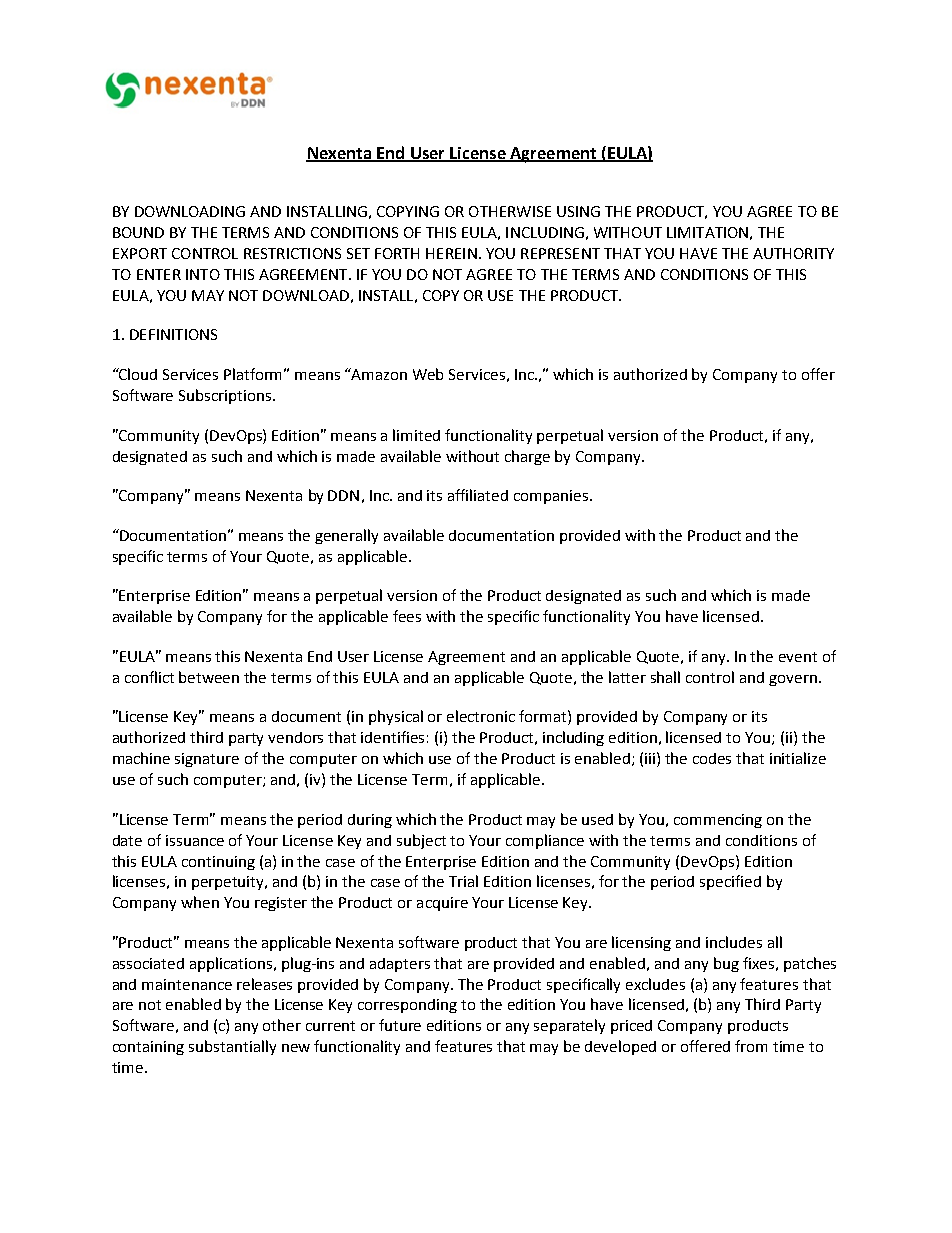 This image has width=952, height=1233. I want to click on codes, so click(712, 758).
